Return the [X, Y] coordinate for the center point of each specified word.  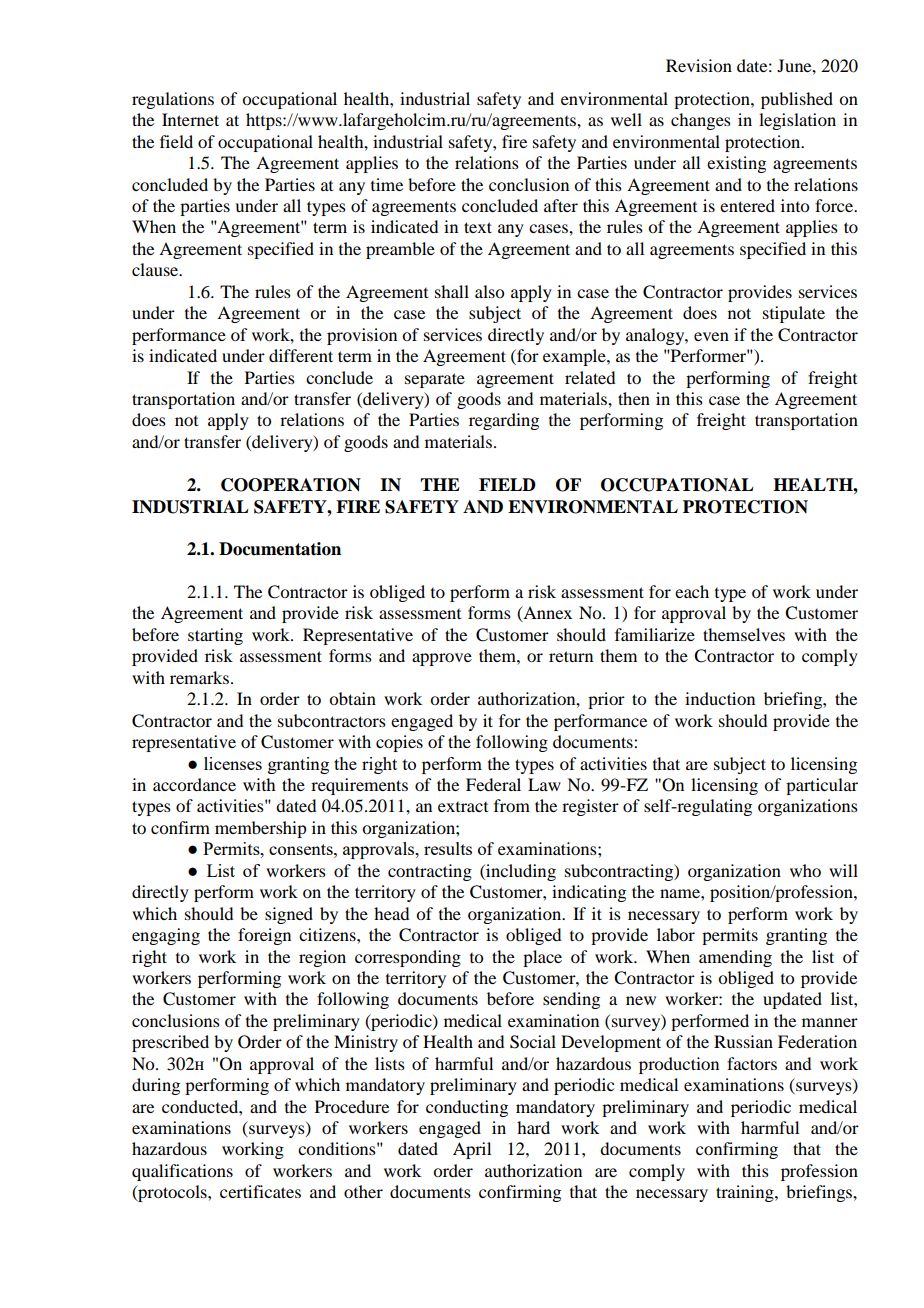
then [634, 398]
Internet [190, 119]
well [626, 119]
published [797, 100]
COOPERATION [291, 485]
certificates [260, 1191]
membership [260, 829]
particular [822, 786]
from [512, 805]
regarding [504, 421]
